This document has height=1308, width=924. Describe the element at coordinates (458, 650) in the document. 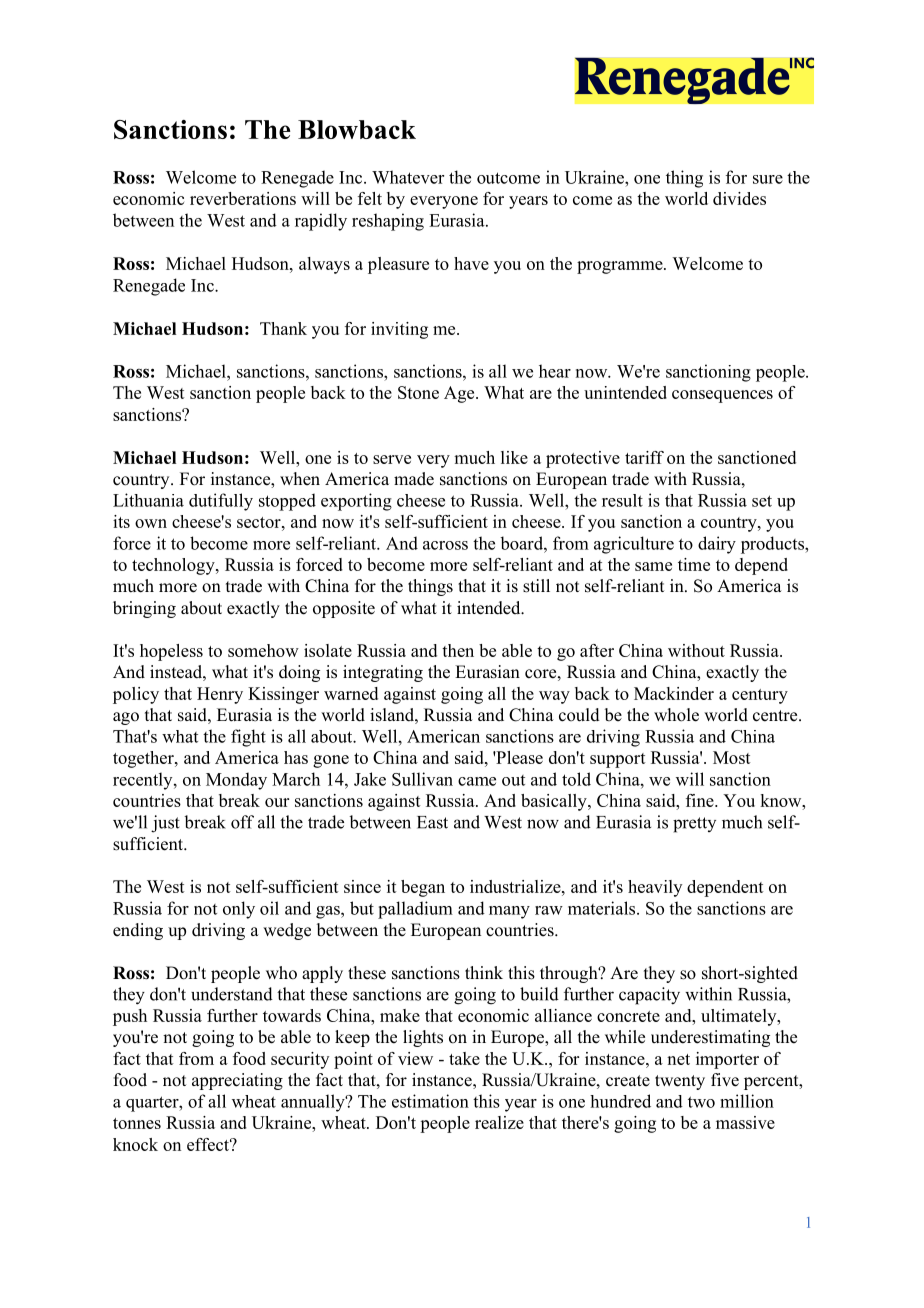

I see `then` at that location.
